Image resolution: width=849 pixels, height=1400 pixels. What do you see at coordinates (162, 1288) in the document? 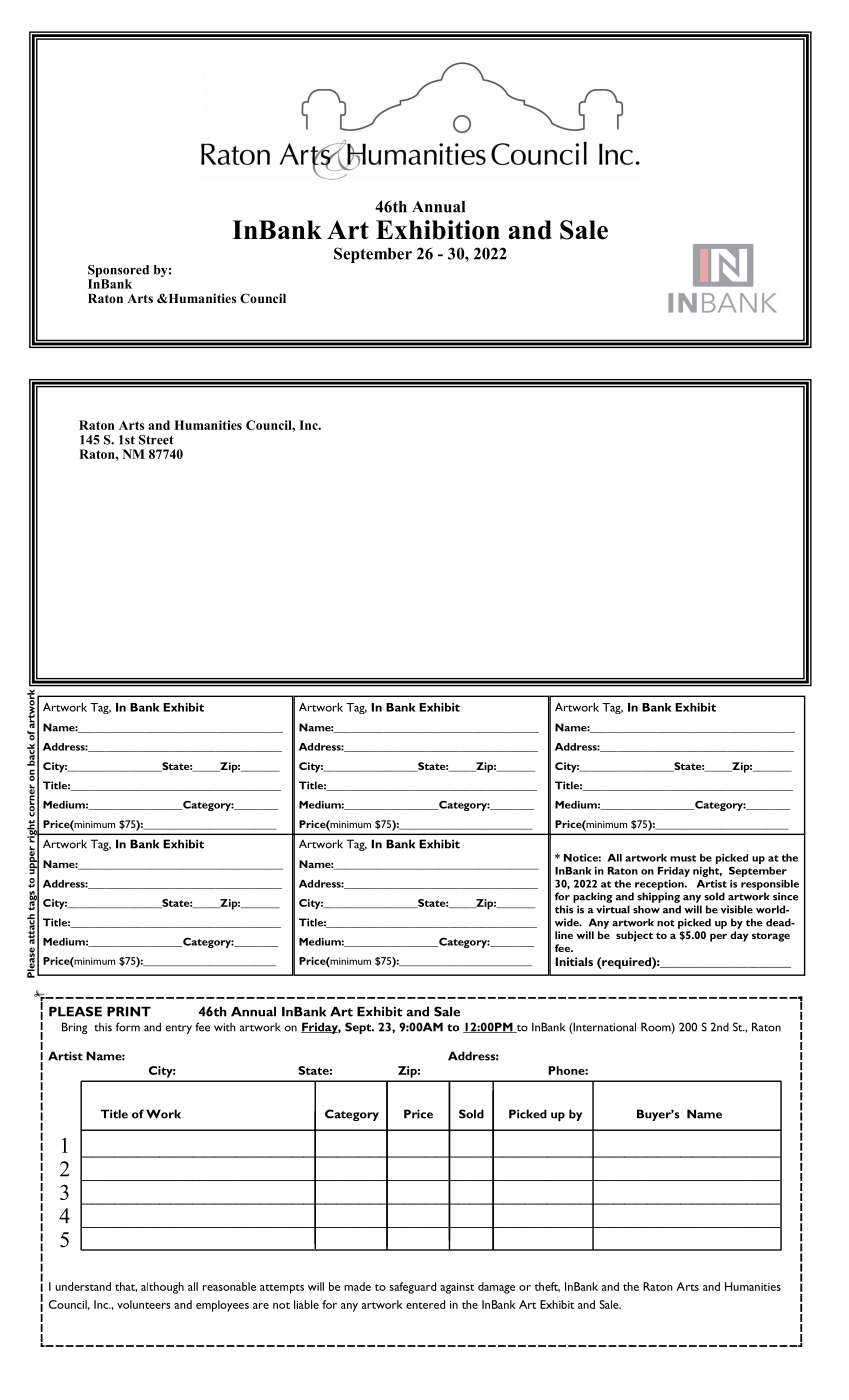
I see `although` at bounding box center [162, 1288].
